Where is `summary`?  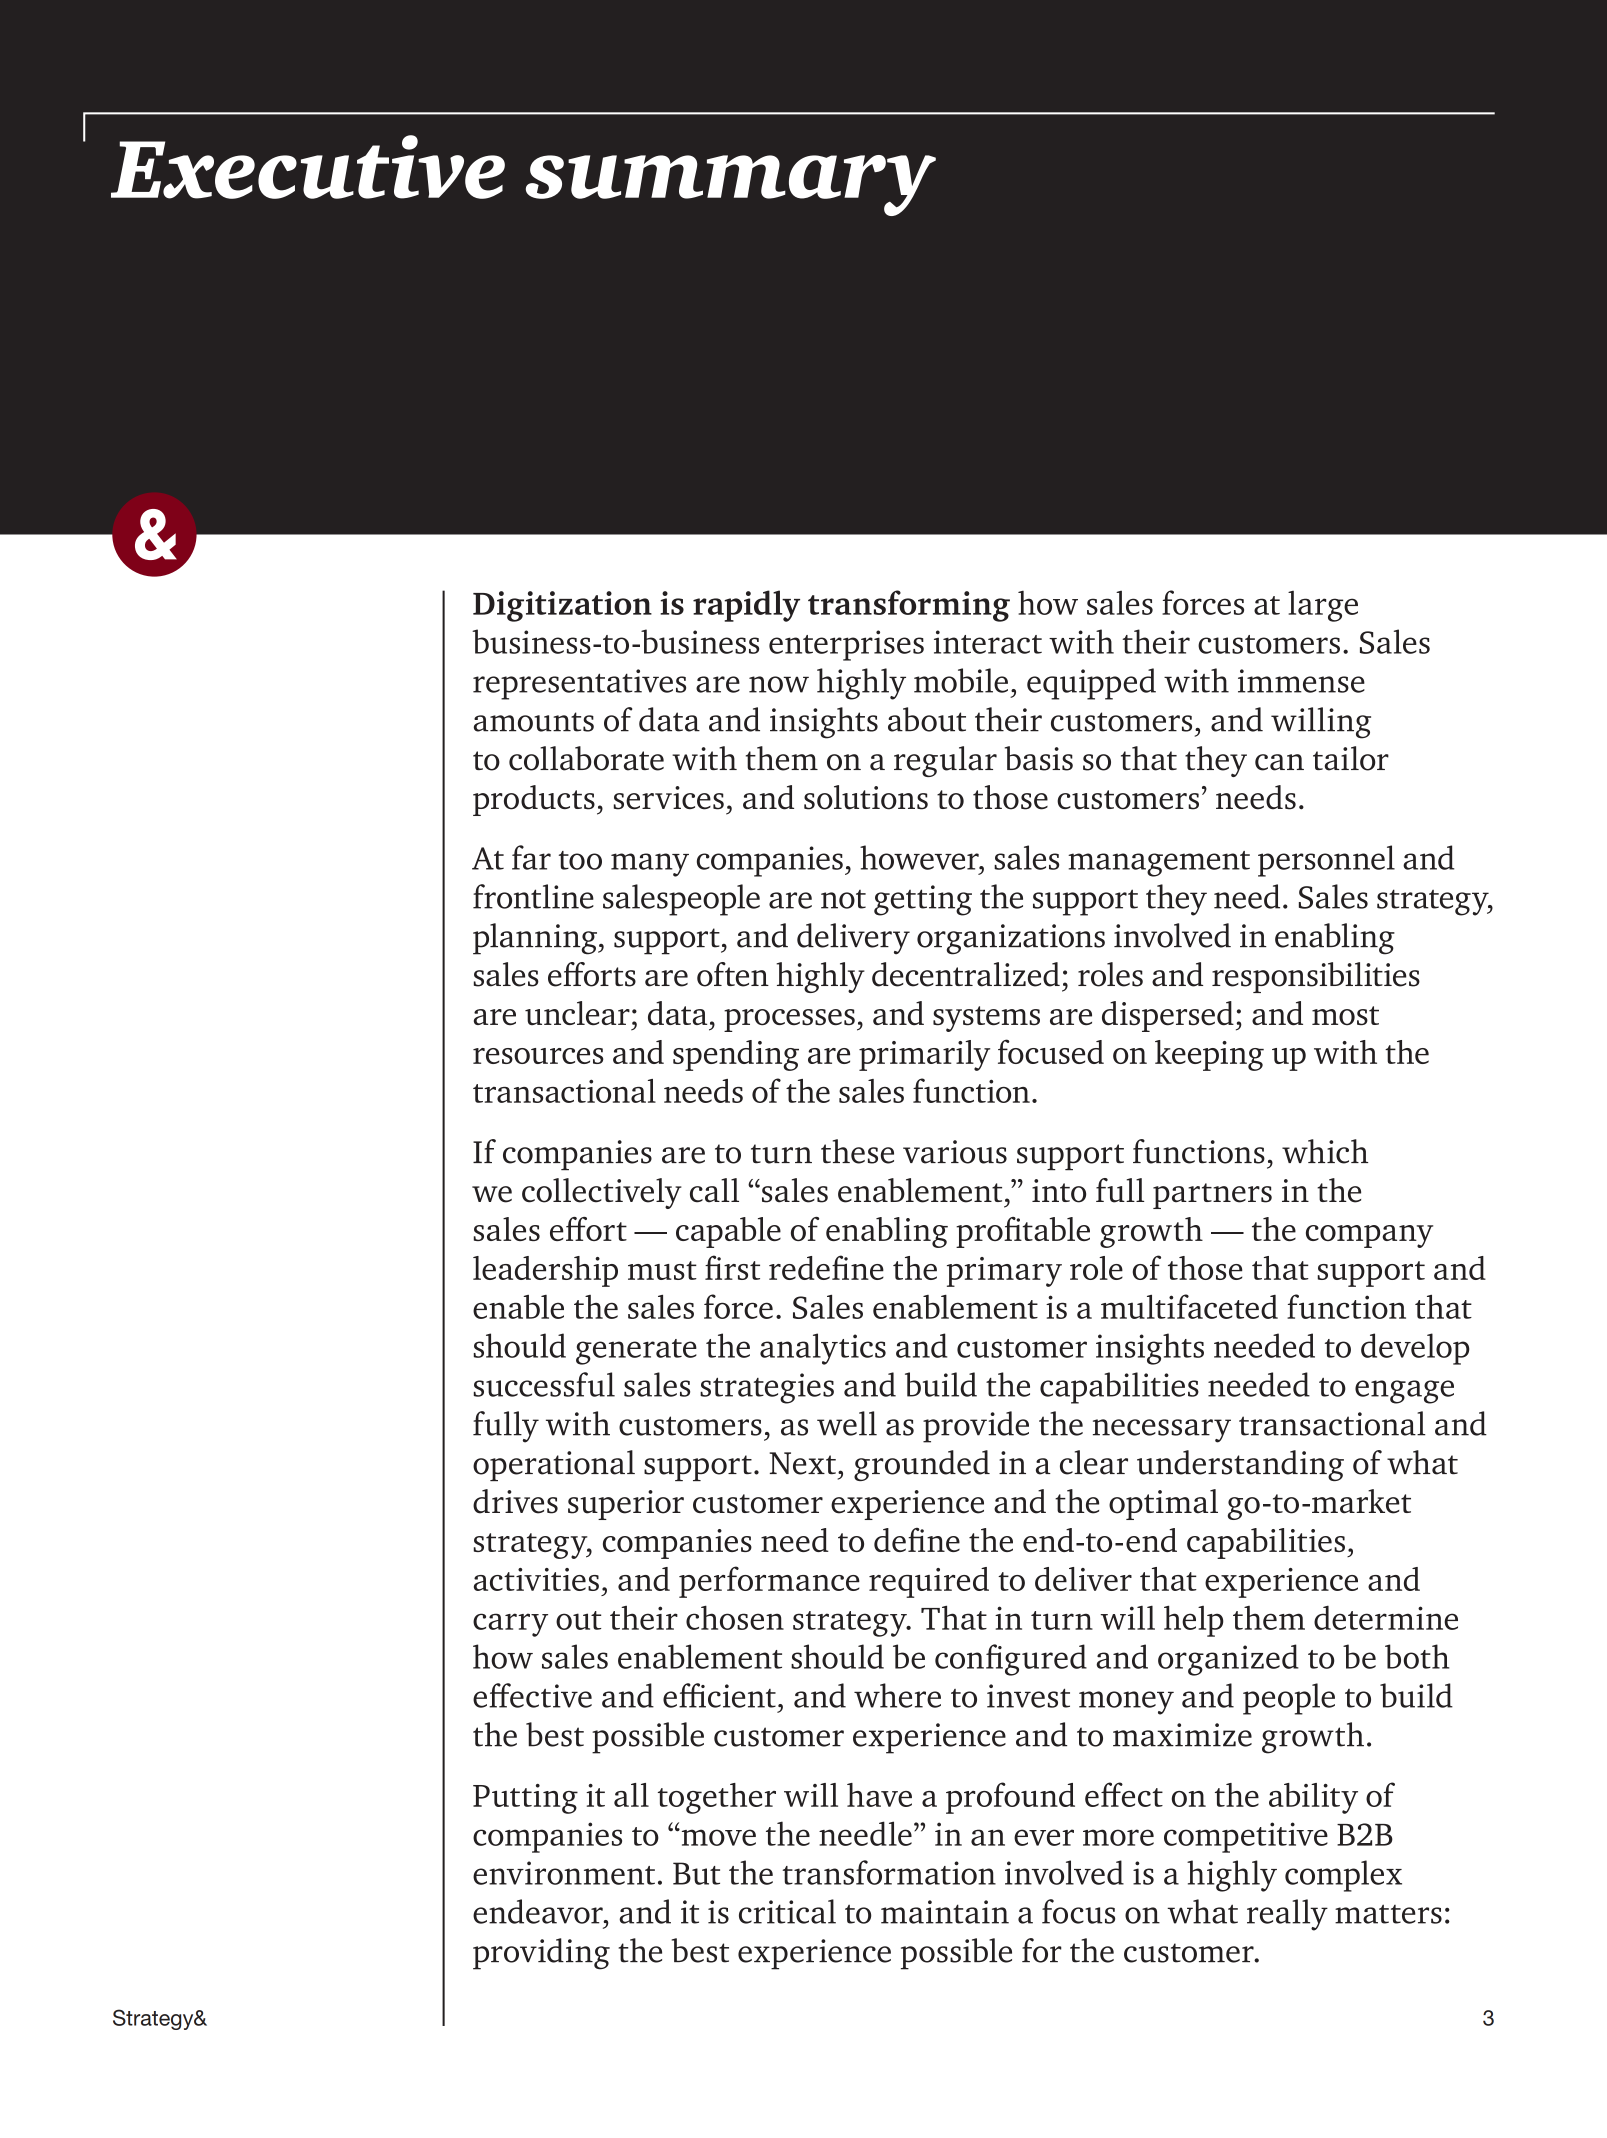 summary is located at coordinates (731, 185).
